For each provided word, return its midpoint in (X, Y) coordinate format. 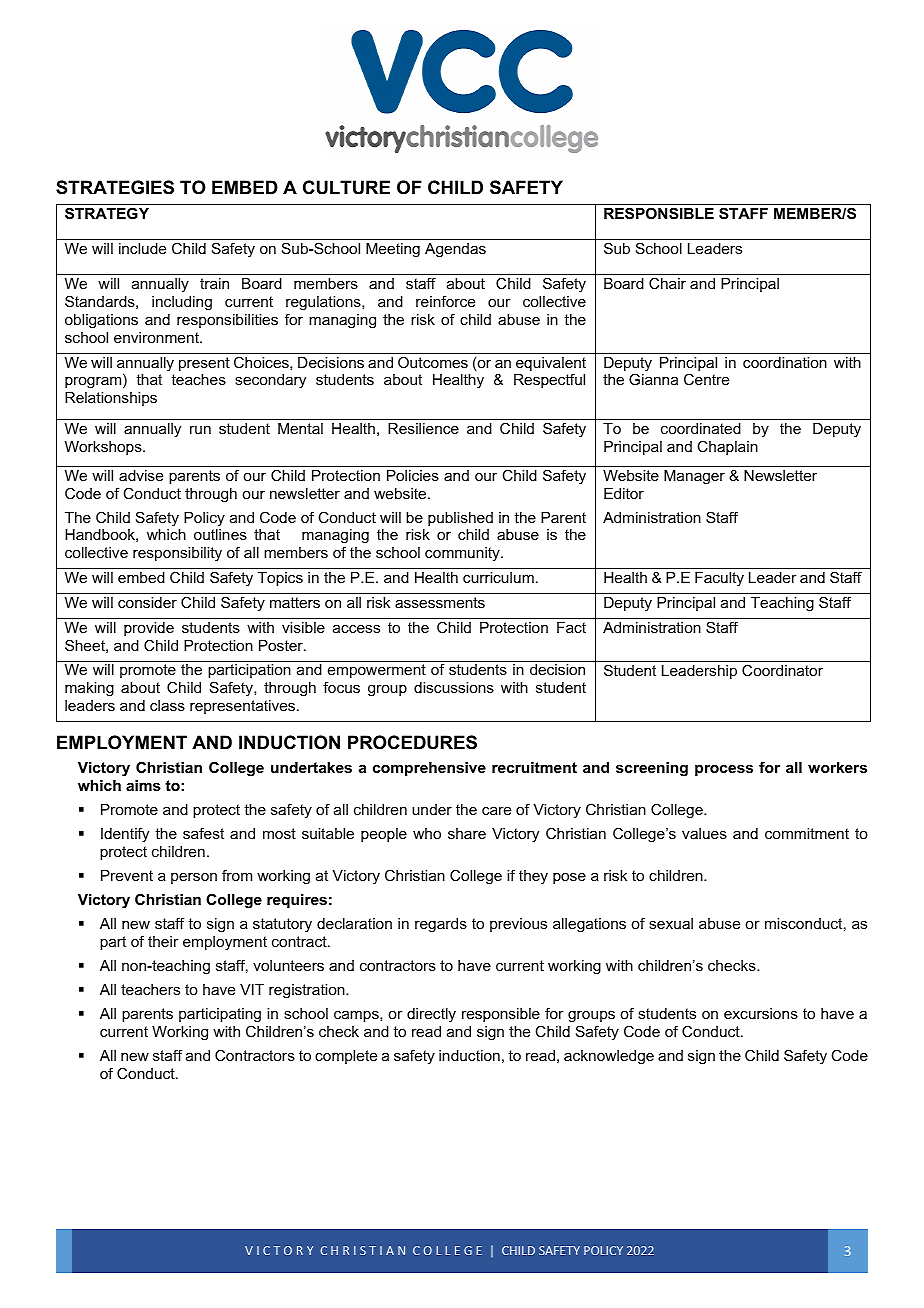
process (724, 770)
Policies (413, 475)
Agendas (455, 250)
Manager (694, 477)
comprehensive (429, 769)
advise (141, 475)
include (142, 248)
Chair (667, 283)
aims (143, 785)
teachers (150, 989)
